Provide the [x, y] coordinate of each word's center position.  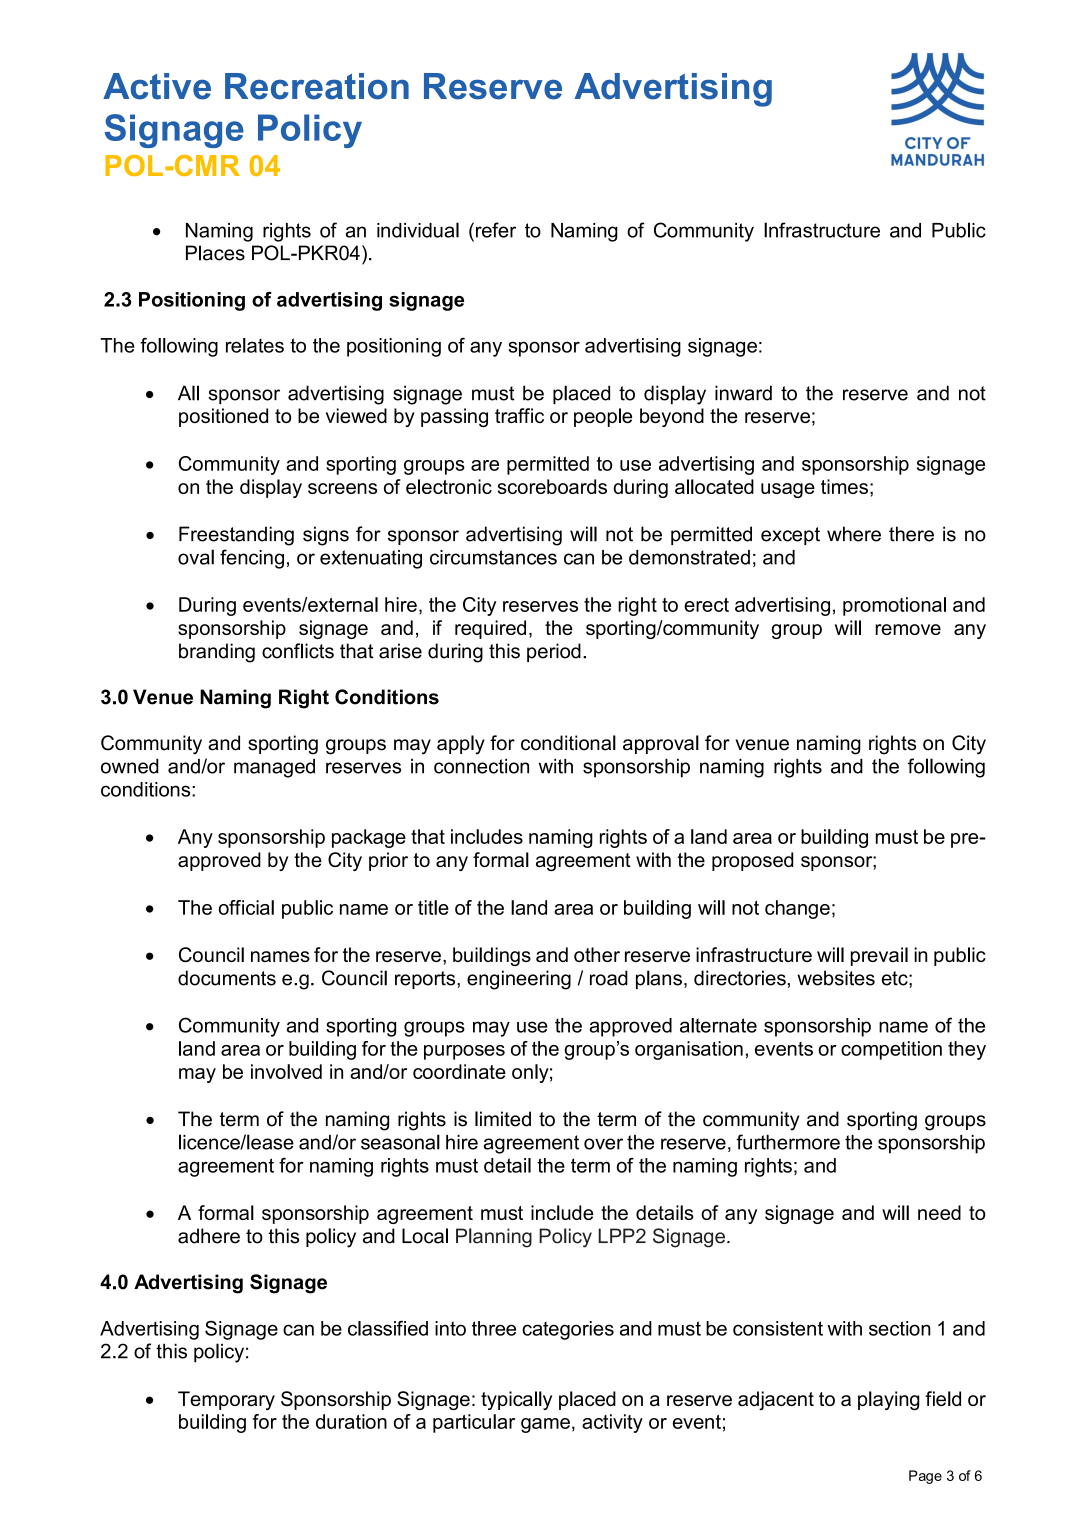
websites [836, 978]
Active [157, 86]
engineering [519, 980]
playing [888, 1400]
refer [496, 230]
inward [743, 393]
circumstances [493, 557]
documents [227, 978]
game [545, 1425]
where [854, 534]
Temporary [226, 1400]
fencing [252, 559]
